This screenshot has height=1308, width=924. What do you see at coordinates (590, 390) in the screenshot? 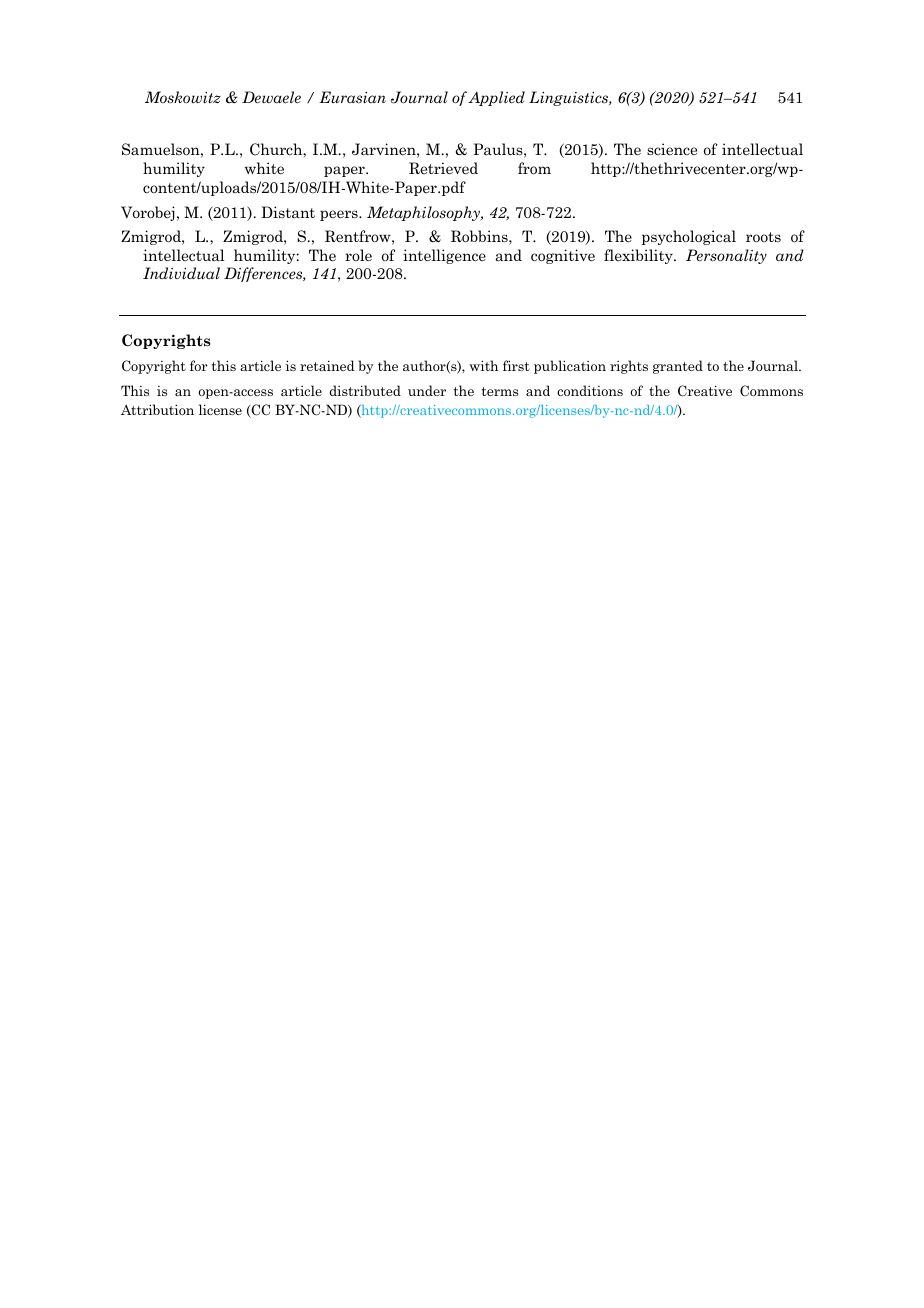
I see `conditions` at bounding box center [590, 390].
